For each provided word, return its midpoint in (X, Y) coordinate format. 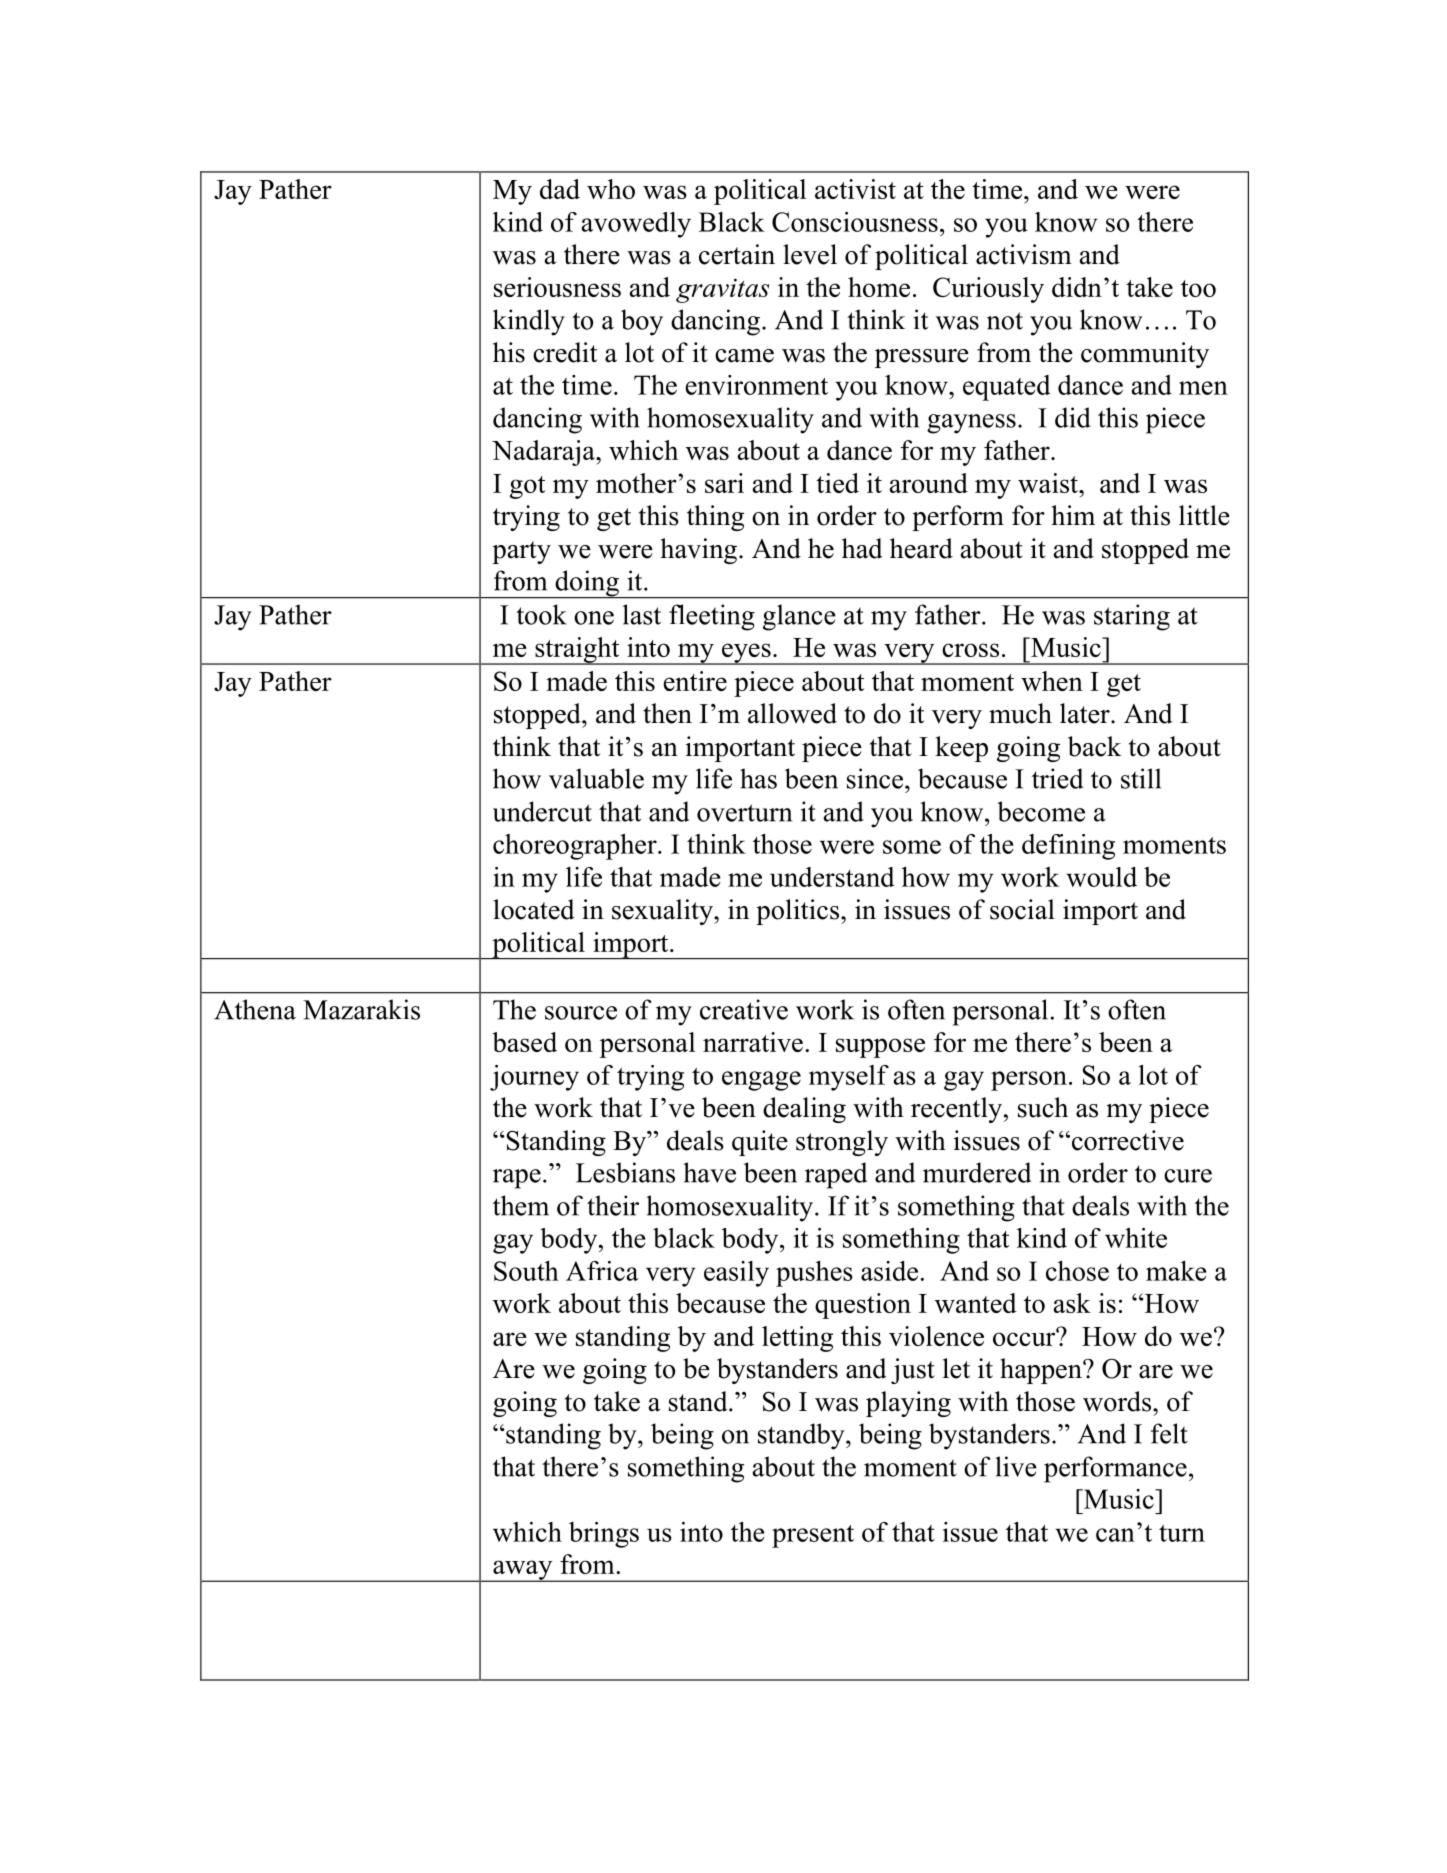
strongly (842, 1143)
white (1136, 1238)
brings (604, 1535)
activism (1024, 254)
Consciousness (855, 222)
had (862, 548)
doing (587, 584)
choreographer (576, 847)
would (1101, 877)
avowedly (636, 225)
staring (1132, 617)
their (613, 1205)
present (813, 1536)
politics (797, 912)
